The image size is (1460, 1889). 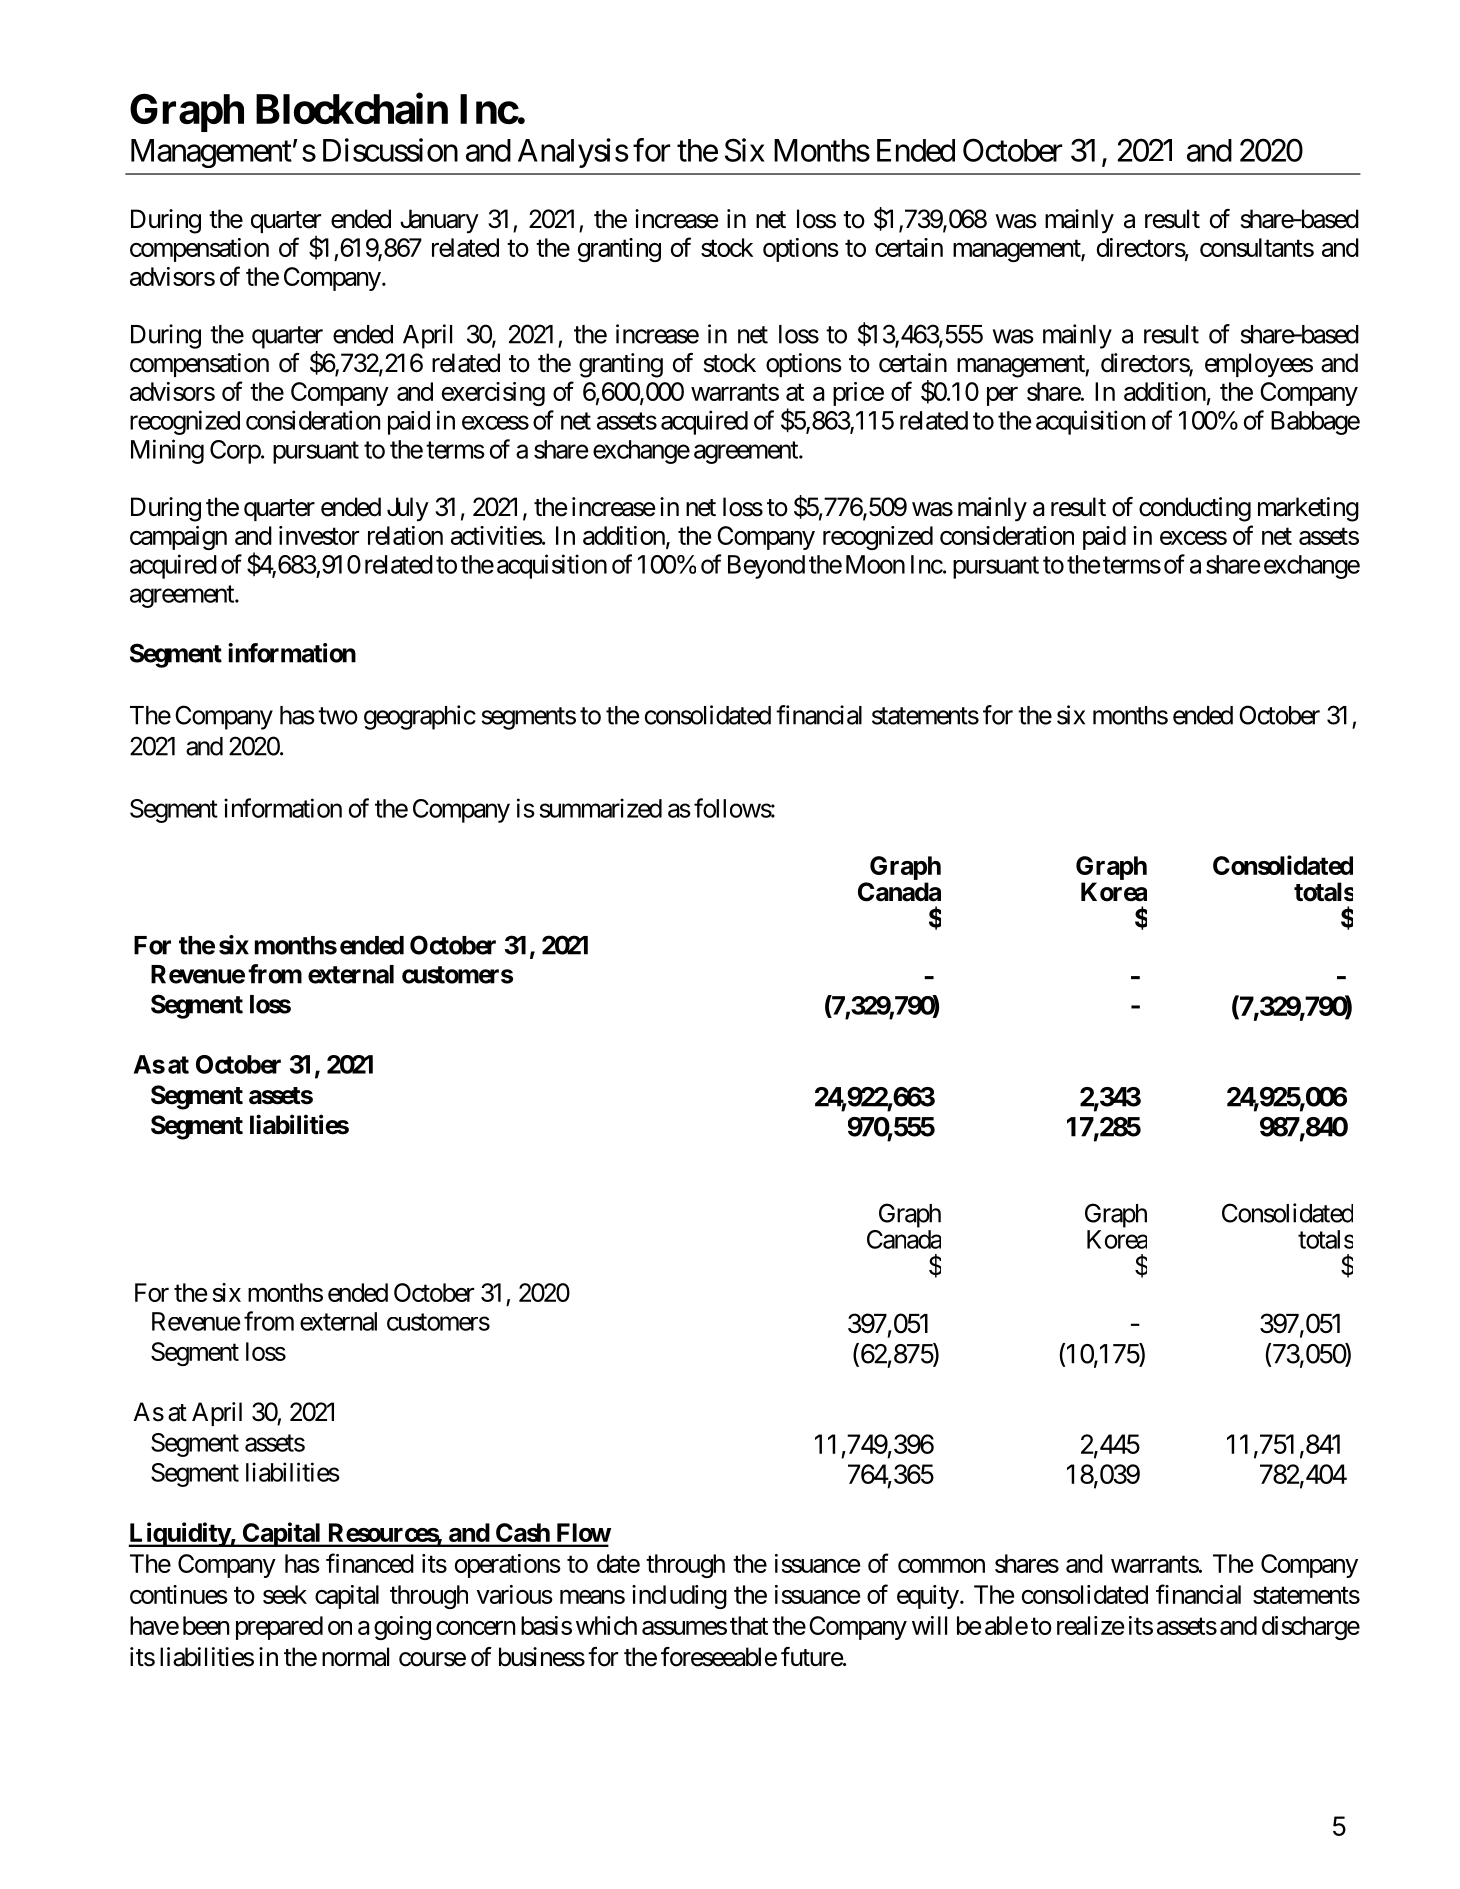 I want to click on Moon, so click(x=875, y=564).
